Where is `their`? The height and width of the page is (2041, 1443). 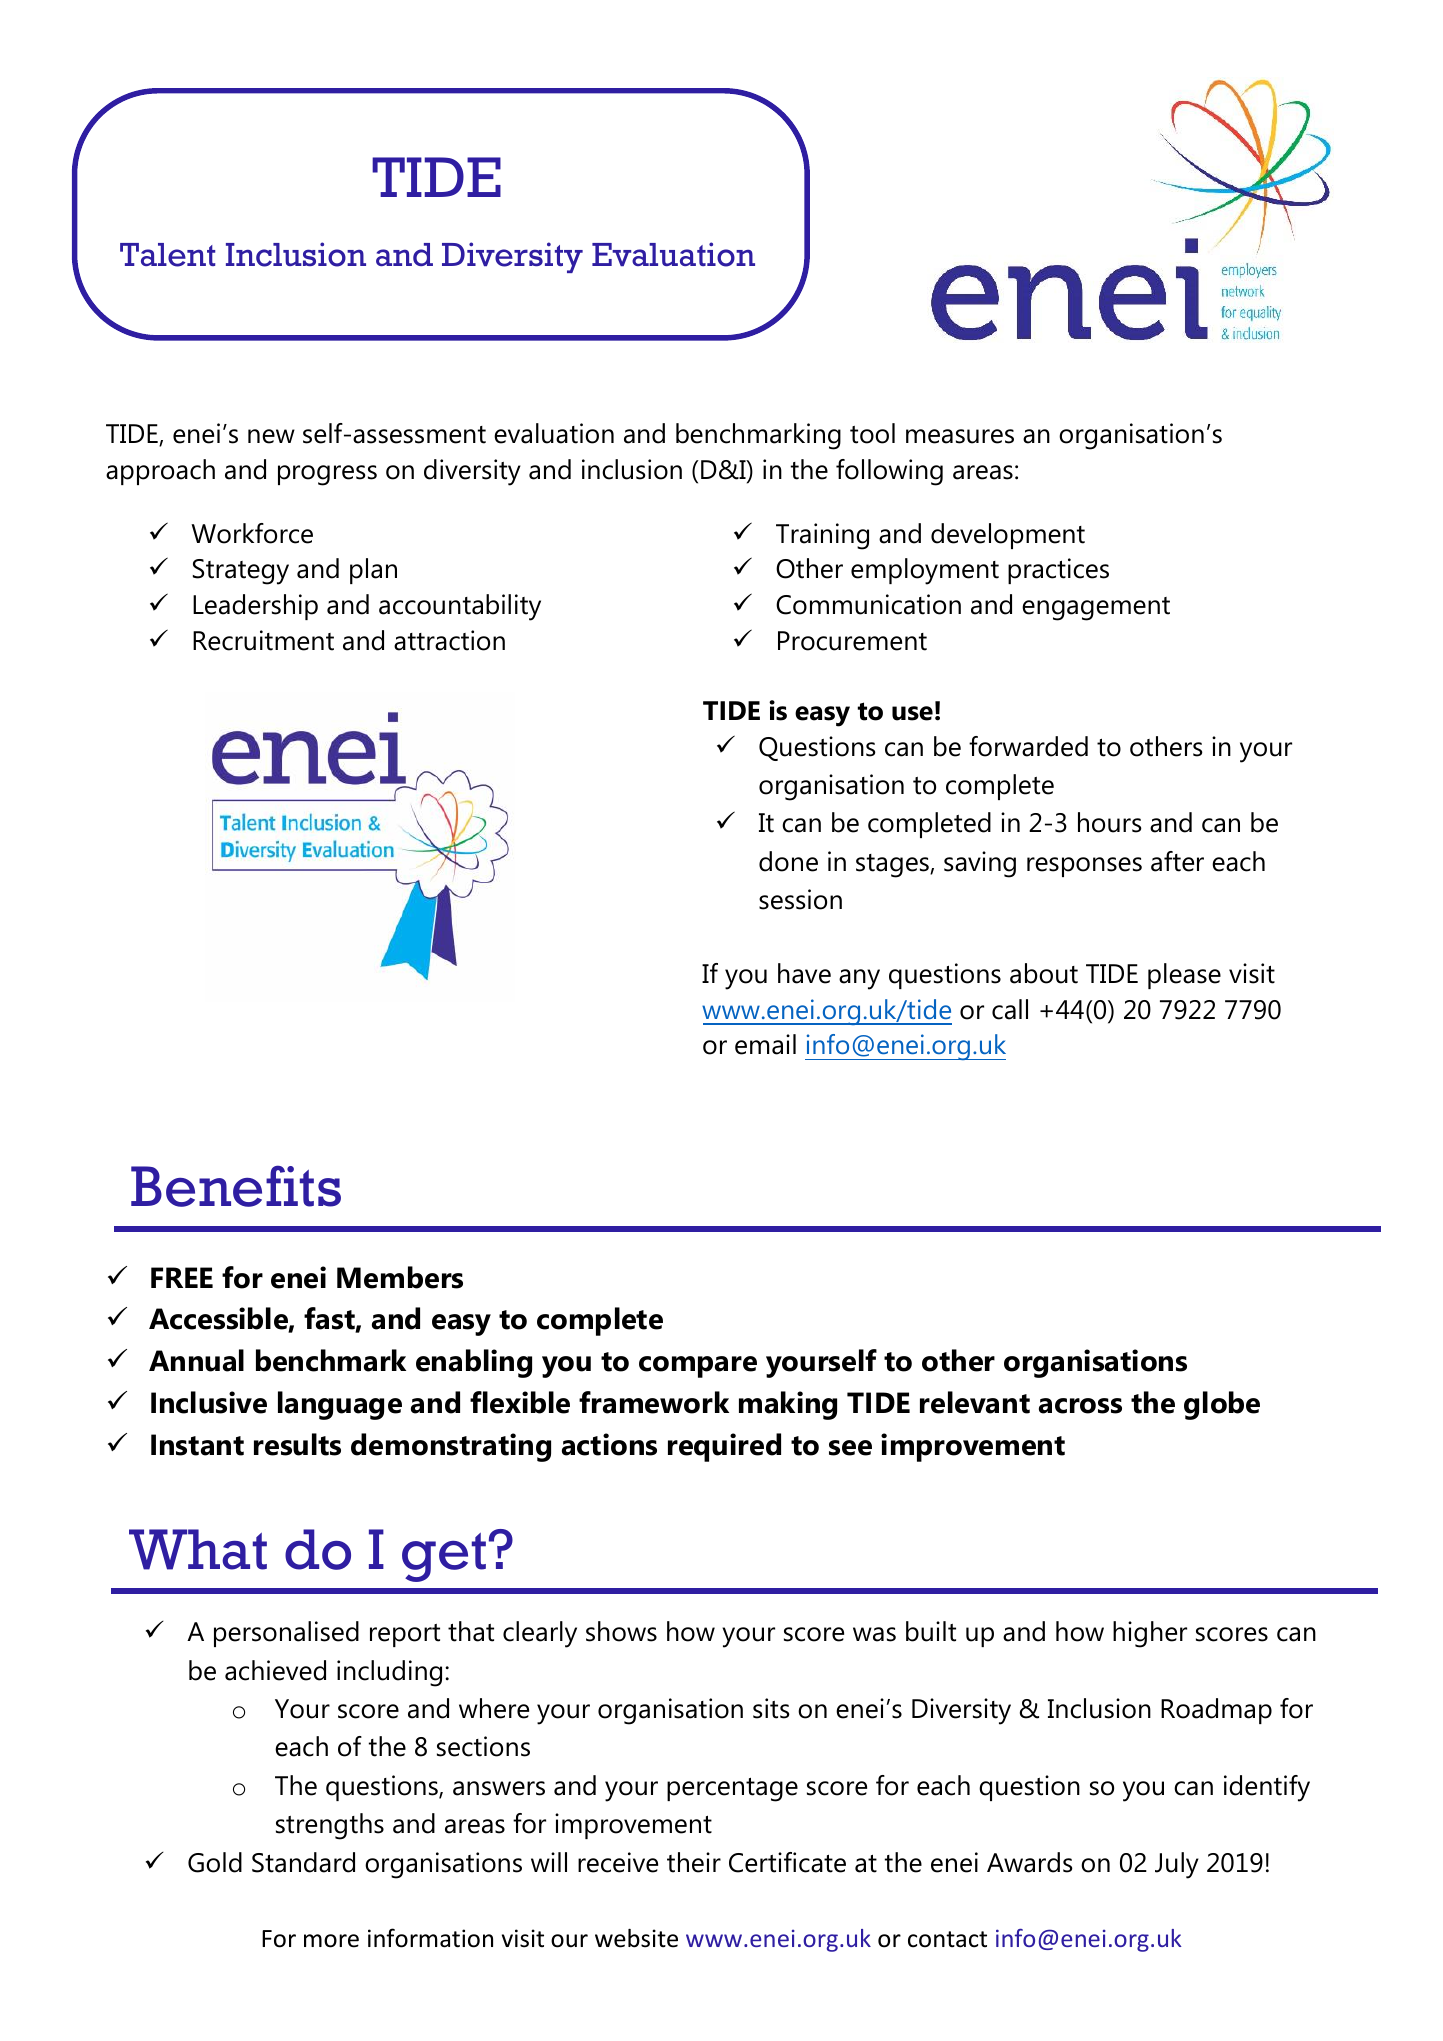 their is located at coordinates (694, 1862).
